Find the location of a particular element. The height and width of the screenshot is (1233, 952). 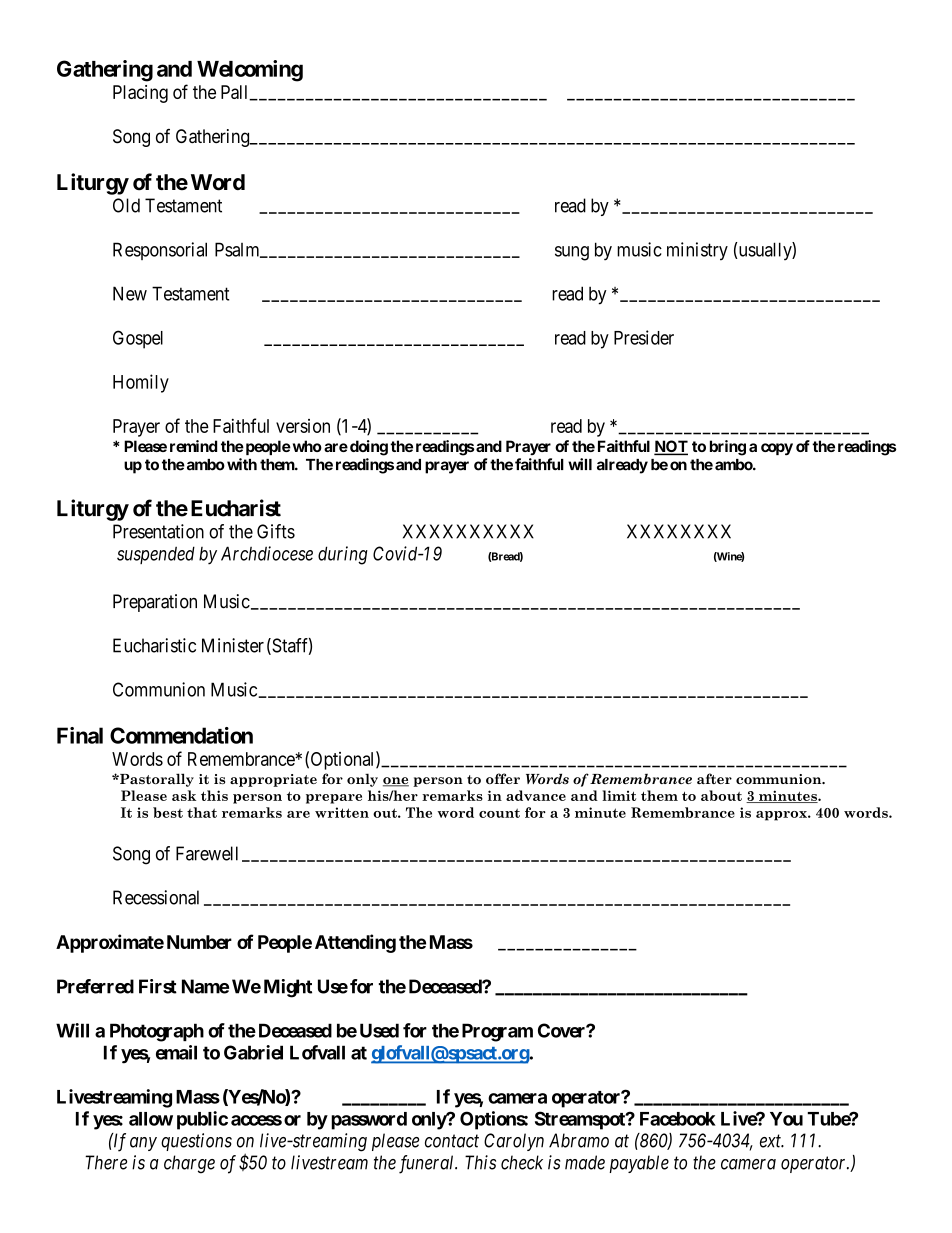

after is located at coordinates (714, 778).
